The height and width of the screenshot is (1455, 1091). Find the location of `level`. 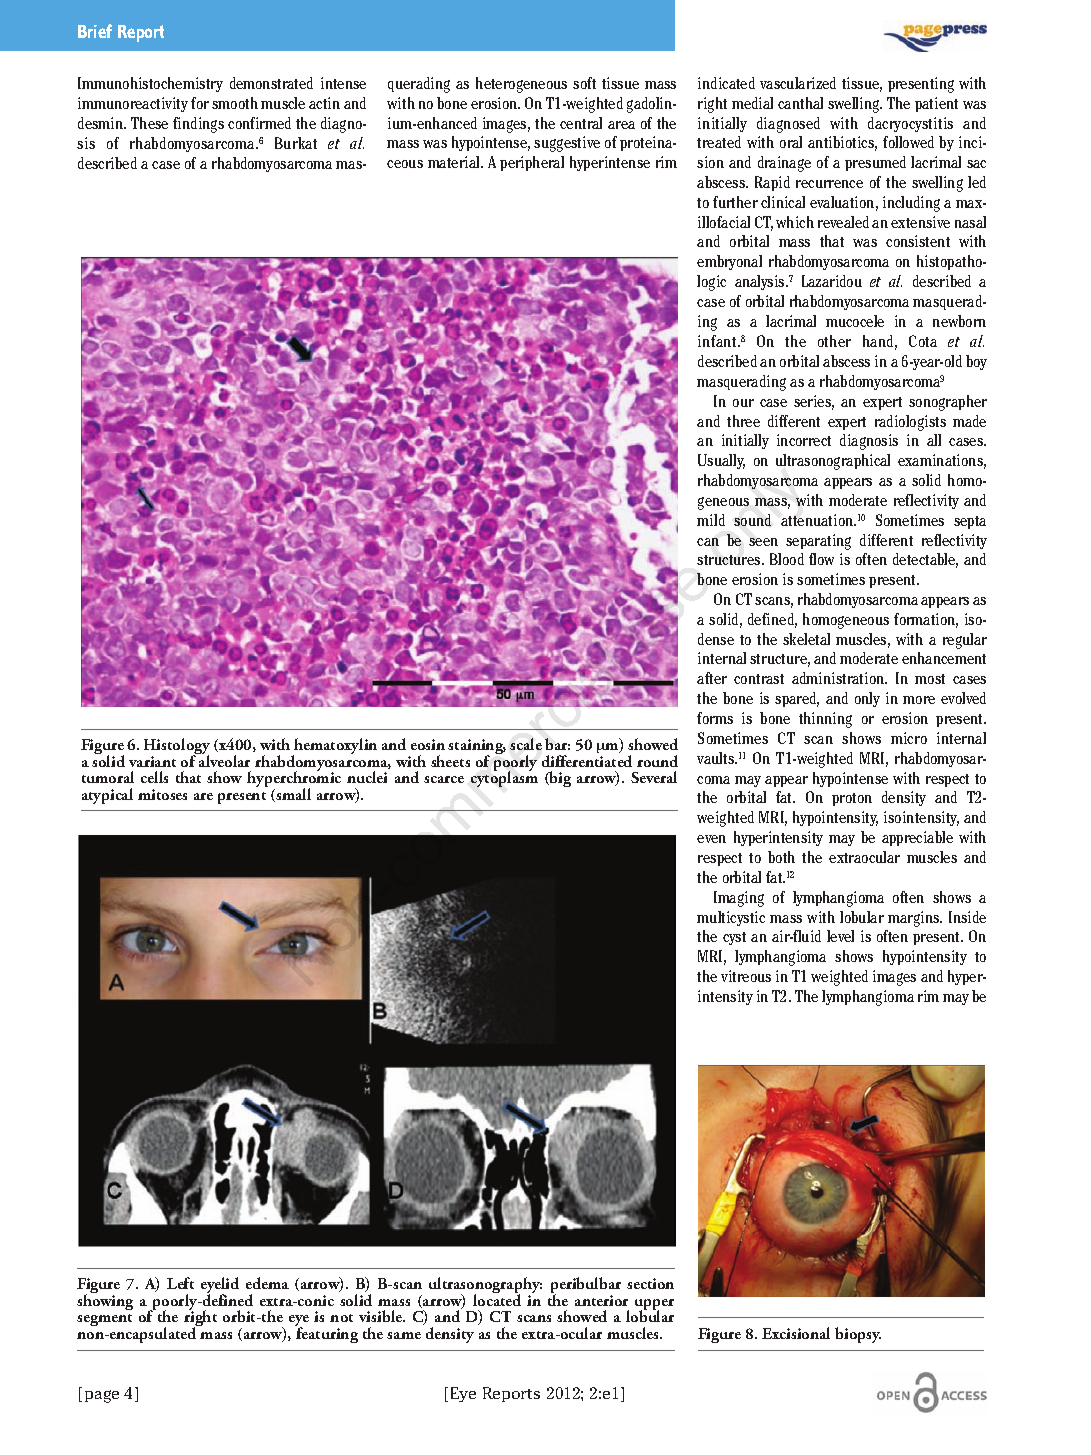

level is located at coordinates (840, 936).
